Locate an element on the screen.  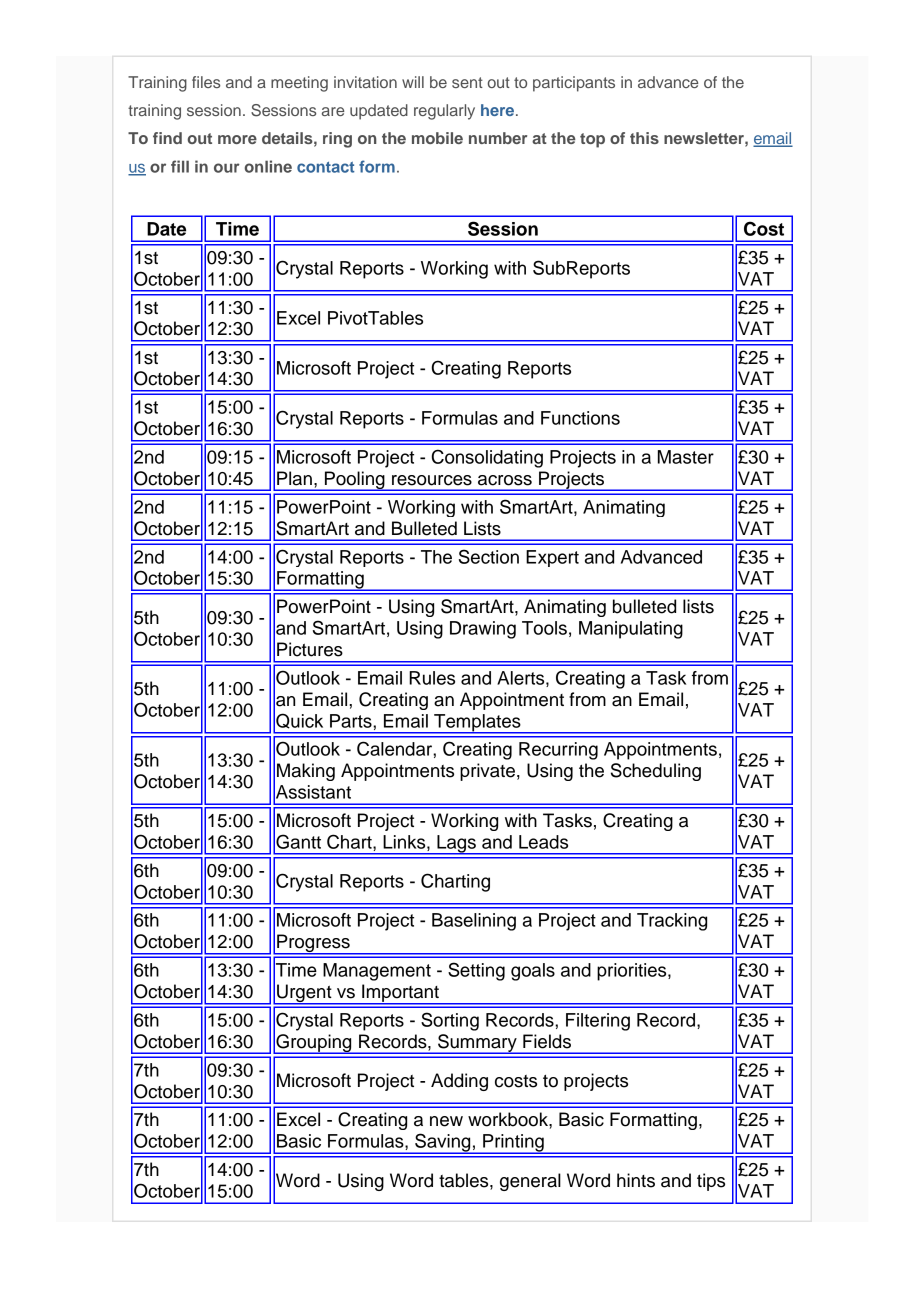
Pictures is located at coordinates (310, 649).
